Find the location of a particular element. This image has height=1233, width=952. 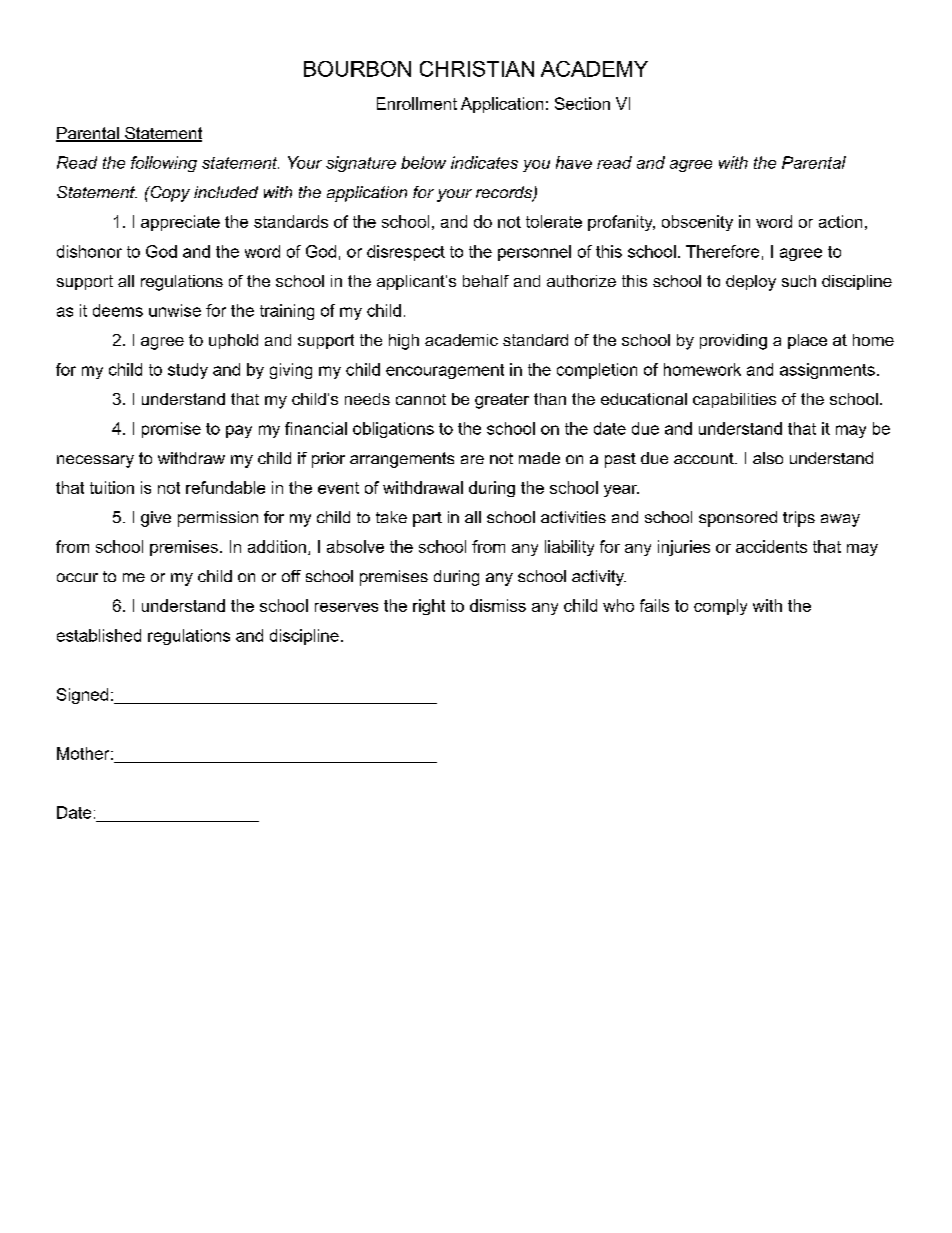

give is located at coordinates (156, 519).
